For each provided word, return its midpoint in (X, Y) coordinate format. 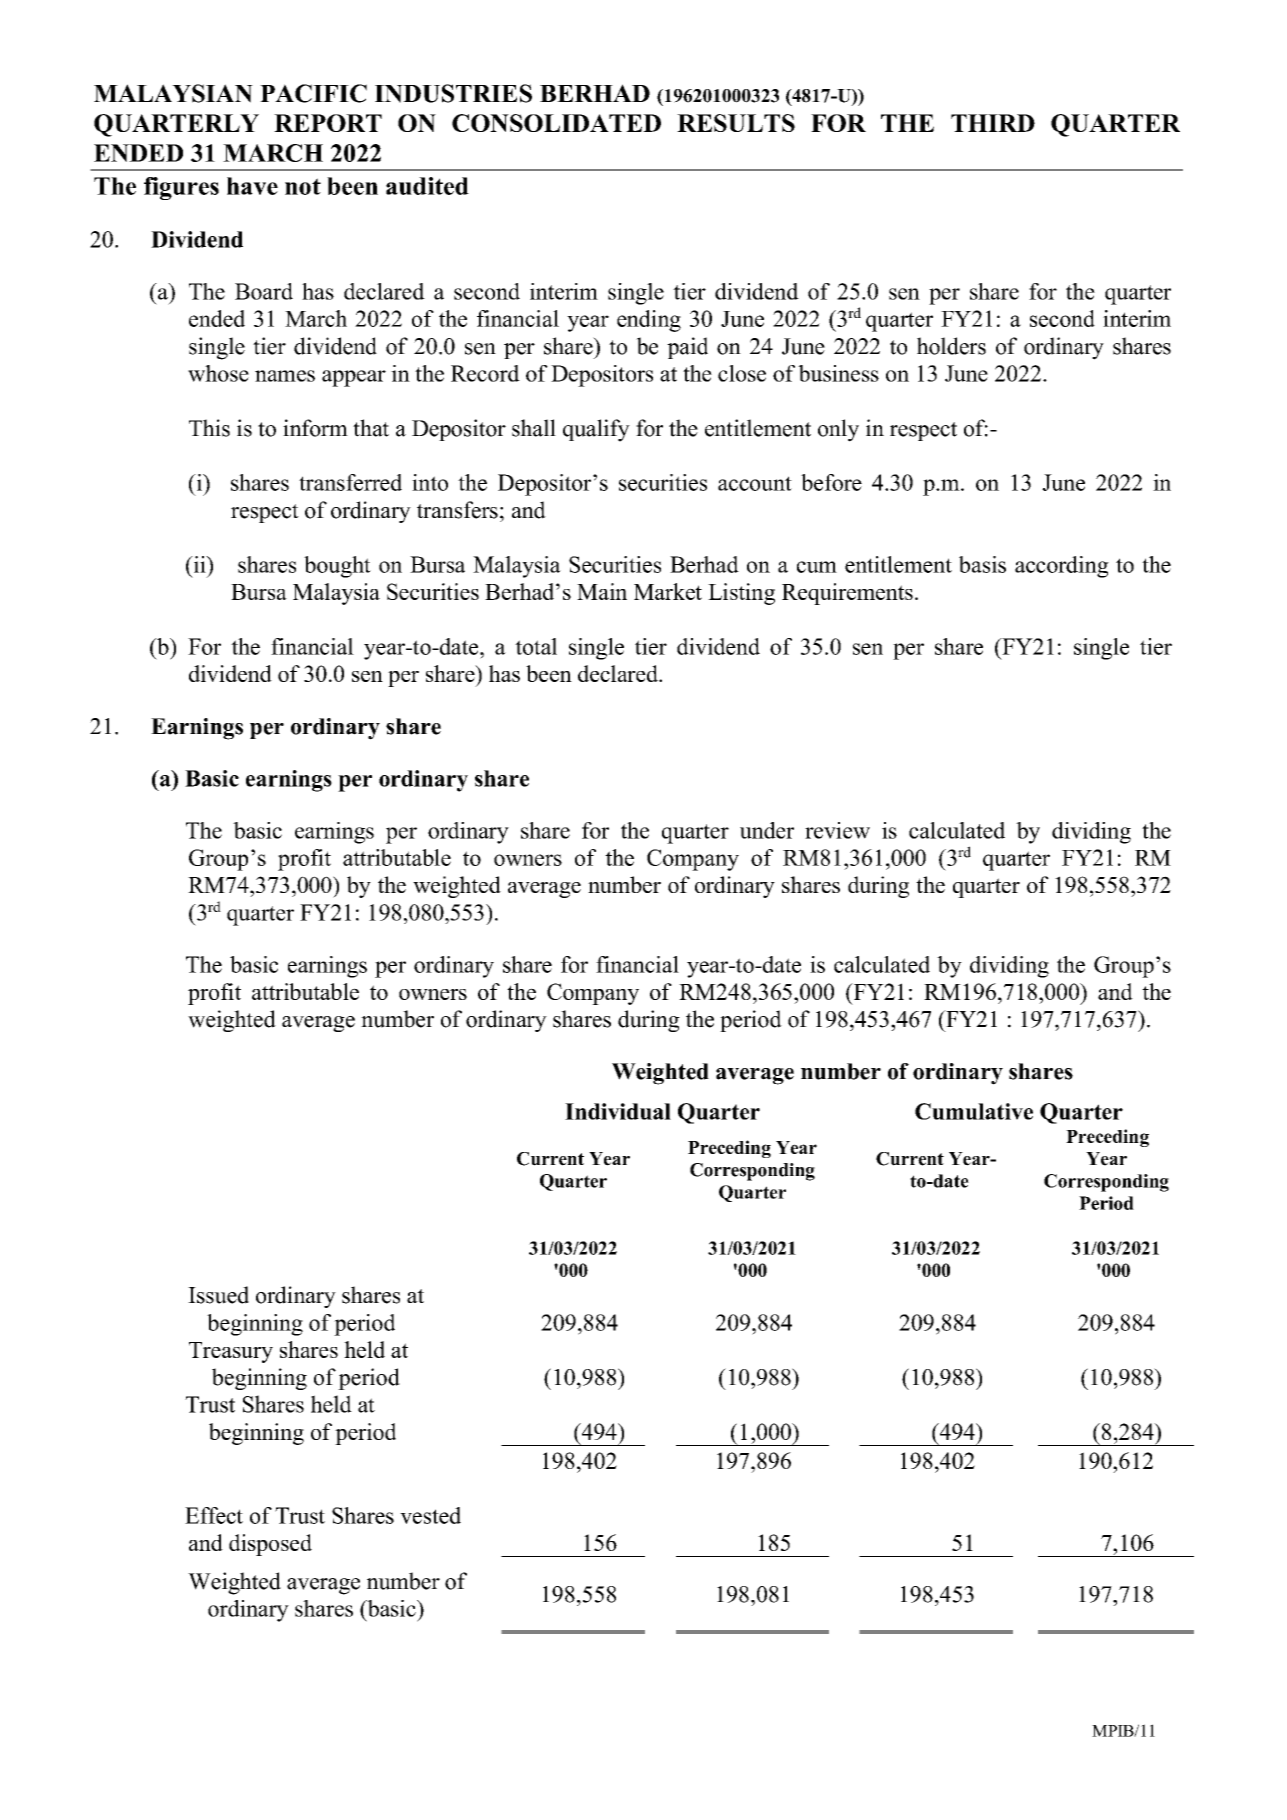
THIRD (993, 123)
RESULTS (736, 123)
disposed (270, 1545)
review (837, 830)
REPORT (328, 123)
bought (337, 567)
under (767, 830)
